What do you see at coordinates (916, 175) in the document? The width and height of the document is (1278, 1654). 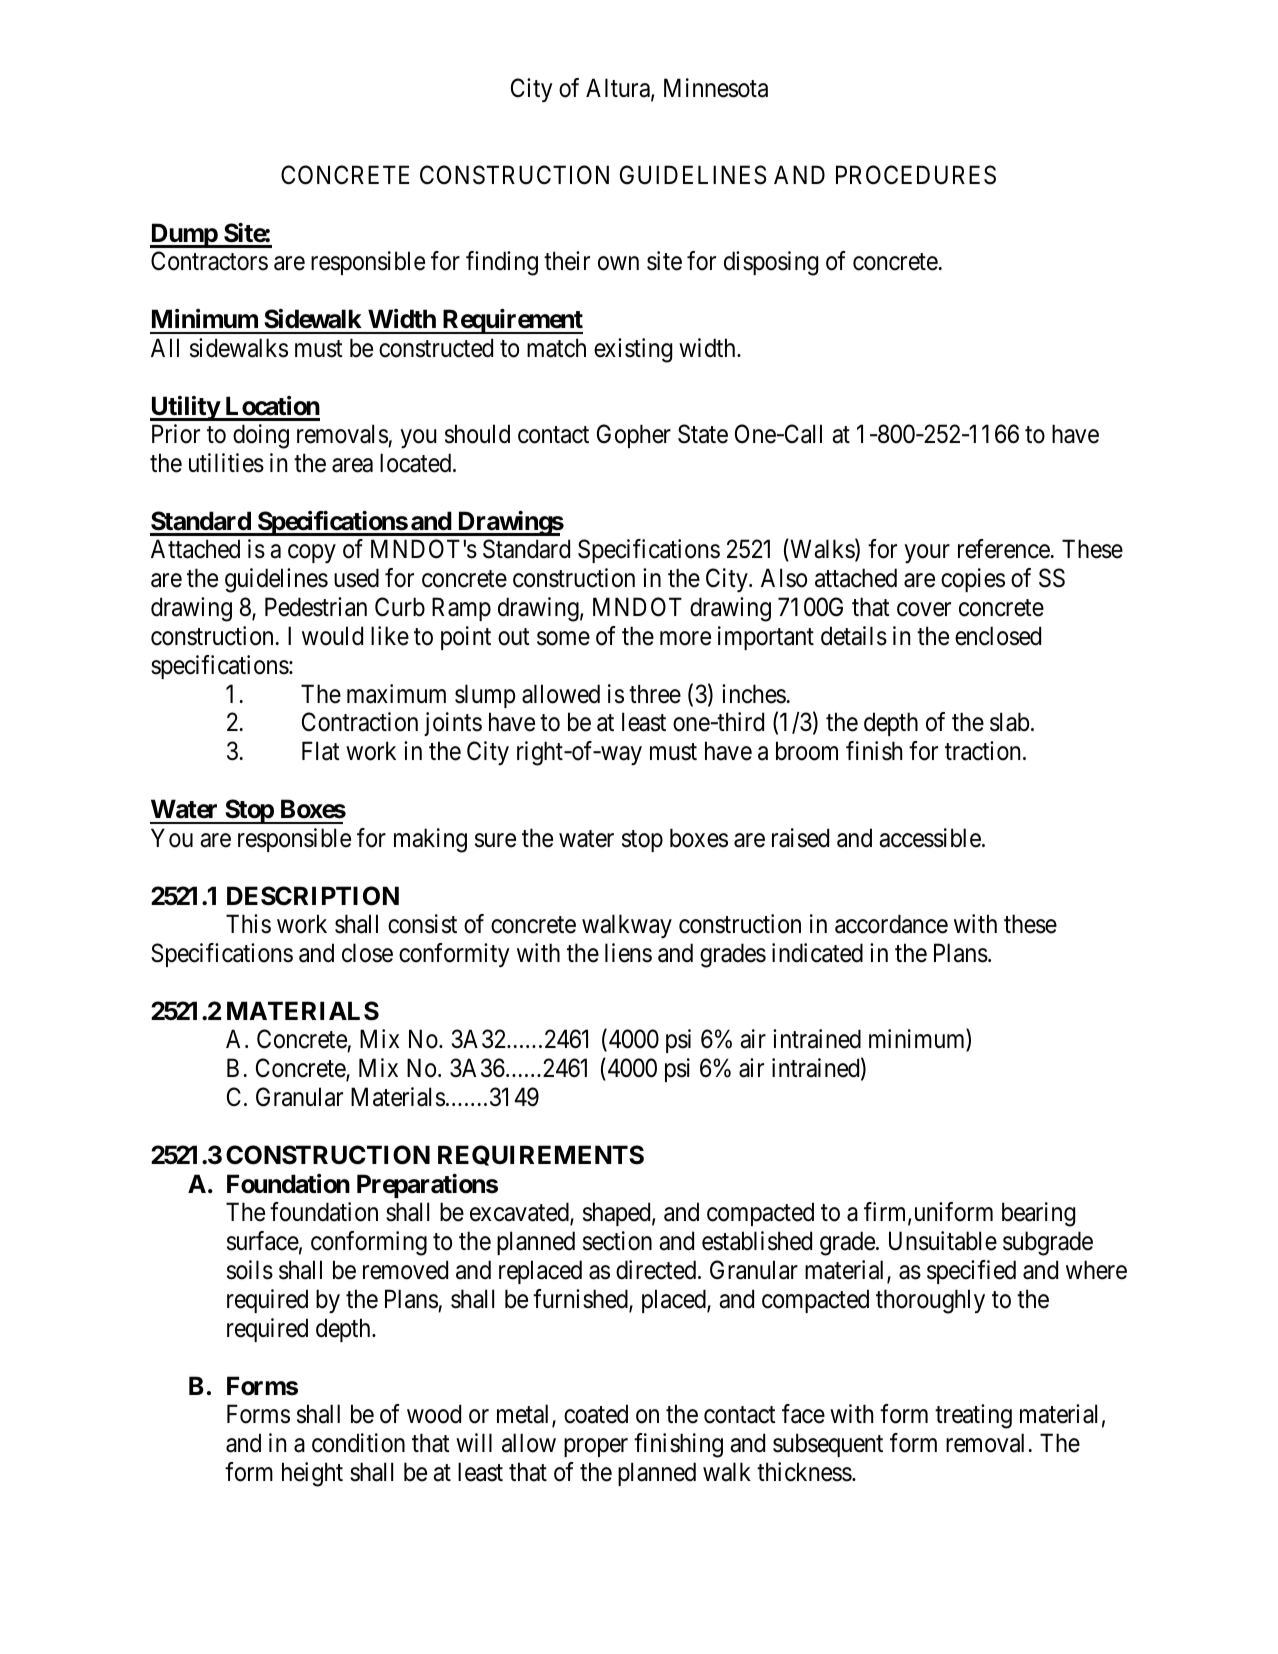 I see `PROCEDURES` at bounding box center [916, 175].
